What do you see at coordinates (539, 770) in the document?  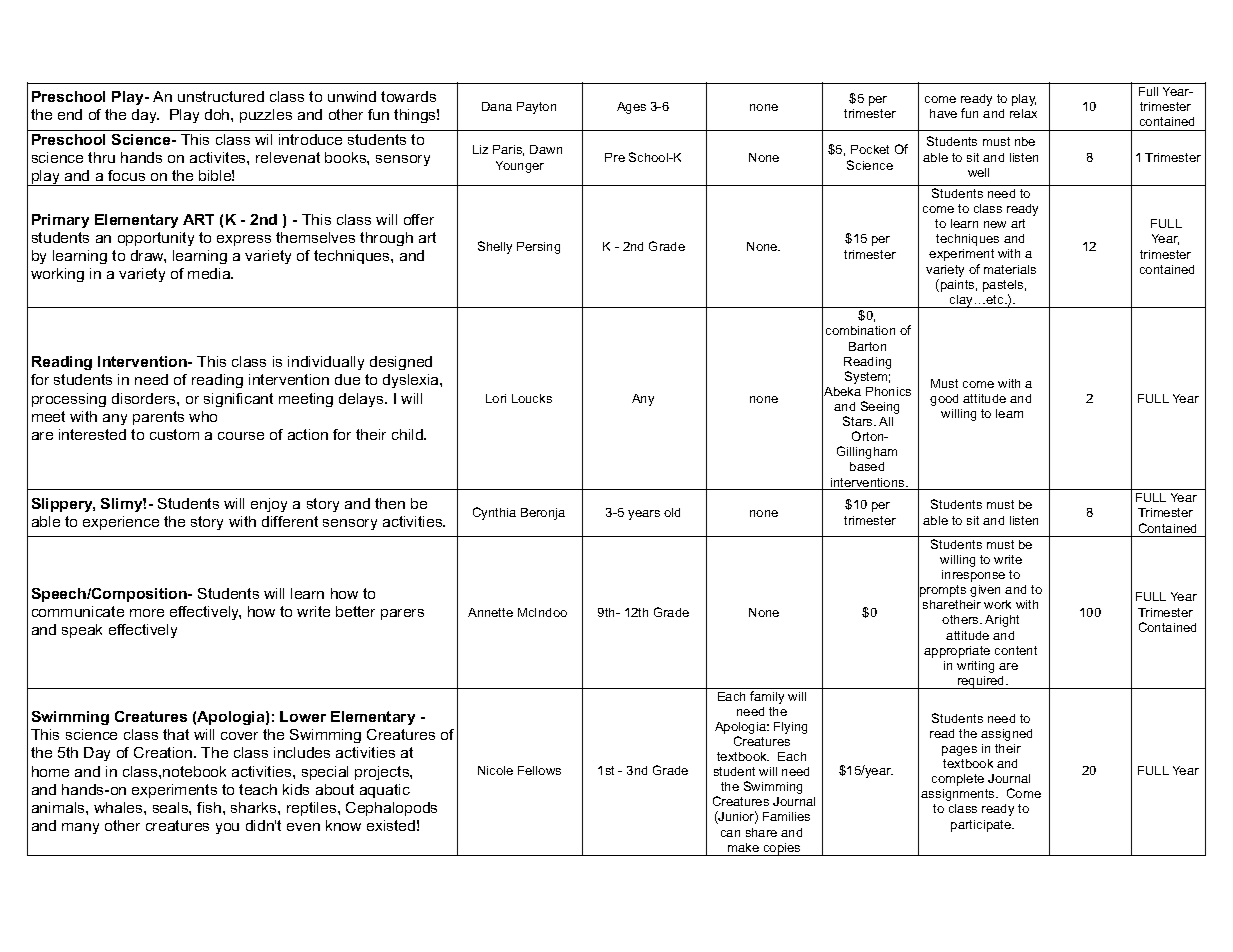 I see `Fellows` at bounding box center [539, 770].
